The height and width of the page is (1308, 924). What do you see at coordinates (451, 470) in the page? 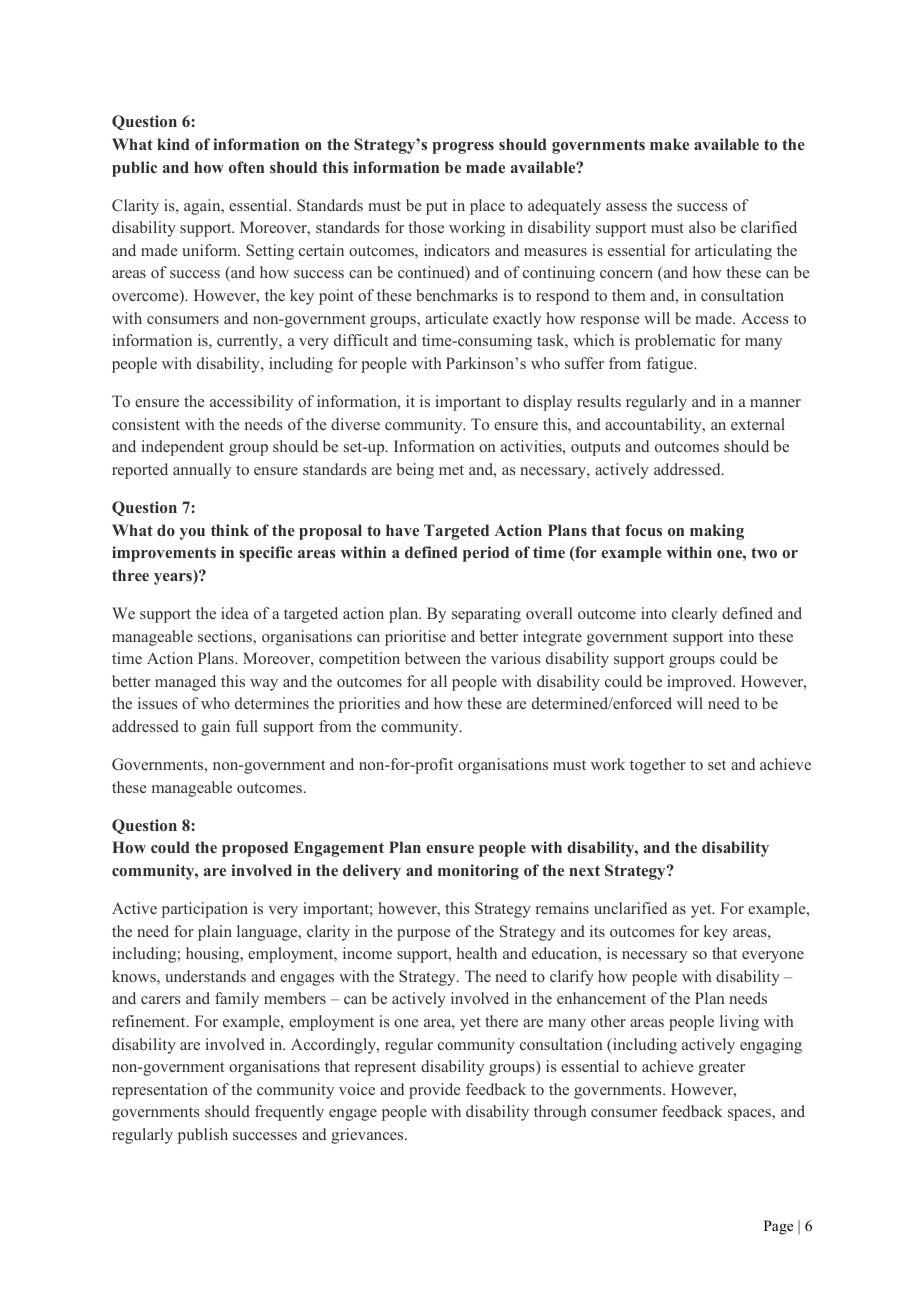
I see `met` at bounding box center [451, 470].
